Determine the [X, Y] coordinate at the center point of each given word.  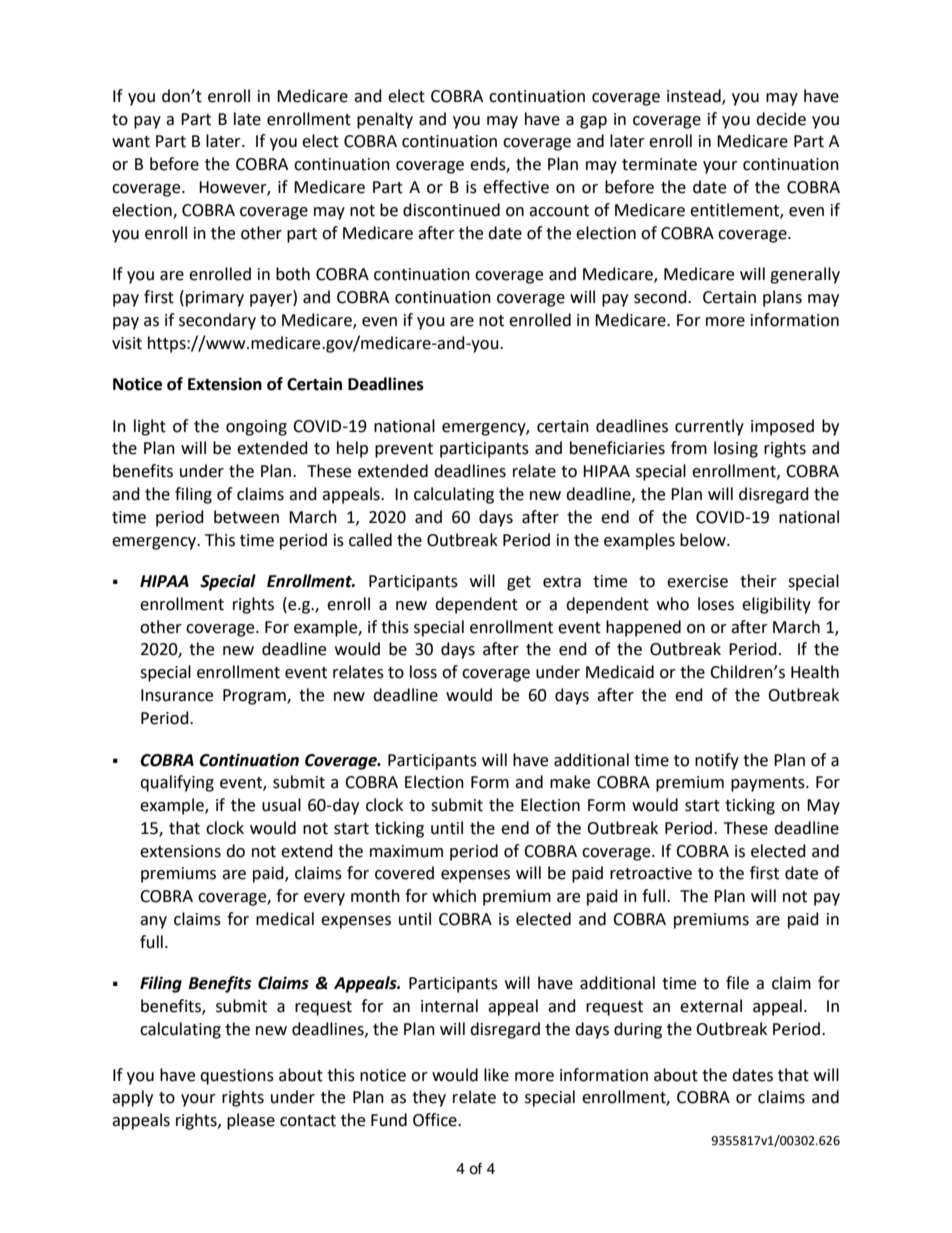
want [131, 142]
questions [237, 1077]
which [454, 896]
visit [127, 343]
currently [709, 427]
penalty [385, 120]
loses [716, 604]
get [519, 583]
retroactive [651, 873]
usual [281, 805]
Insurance [177, 695]
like [496, 1075]
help [352, 449]
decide [781, 119]
